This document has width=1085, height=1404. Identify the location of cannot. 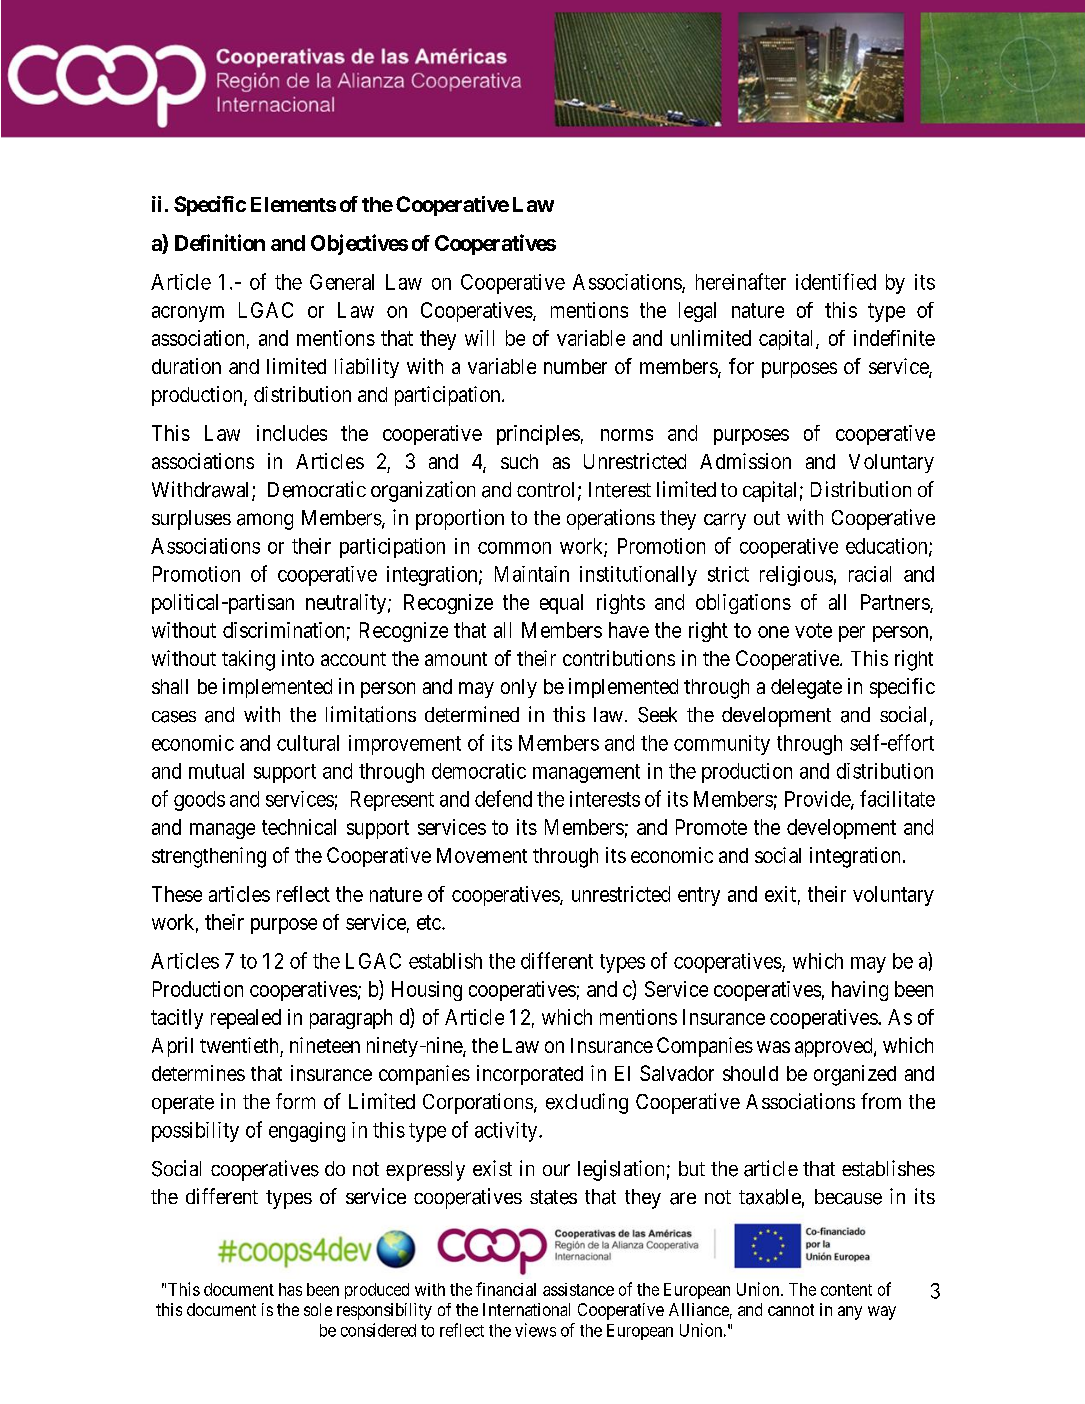
(791, 1310).
